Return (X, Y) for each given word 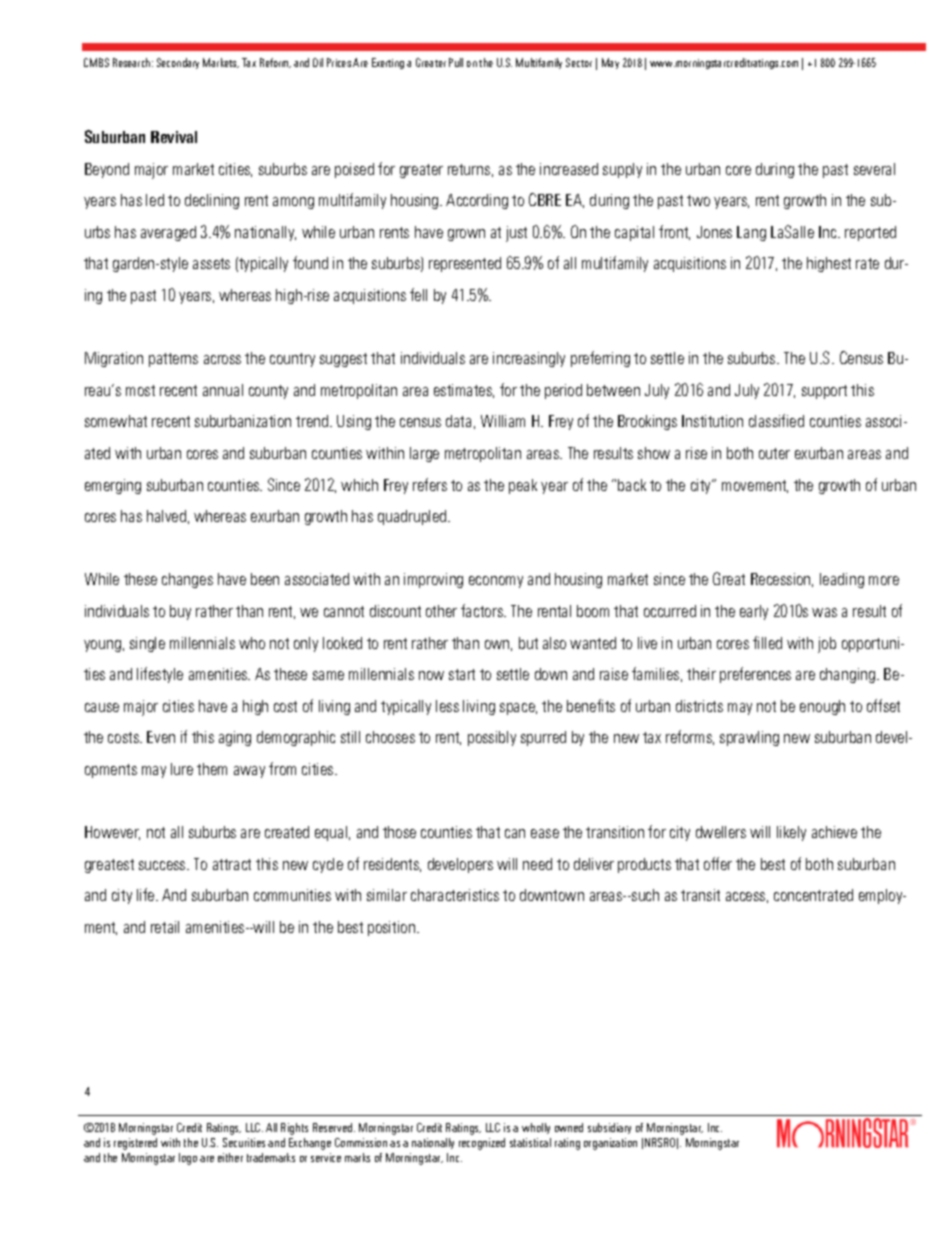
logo (188, 1159)
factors (483, 610)
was (824, 612)
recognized (482, 1144)
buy (180, 612)
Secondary (178, 63)
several (874, 169)
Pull (456, 62)
